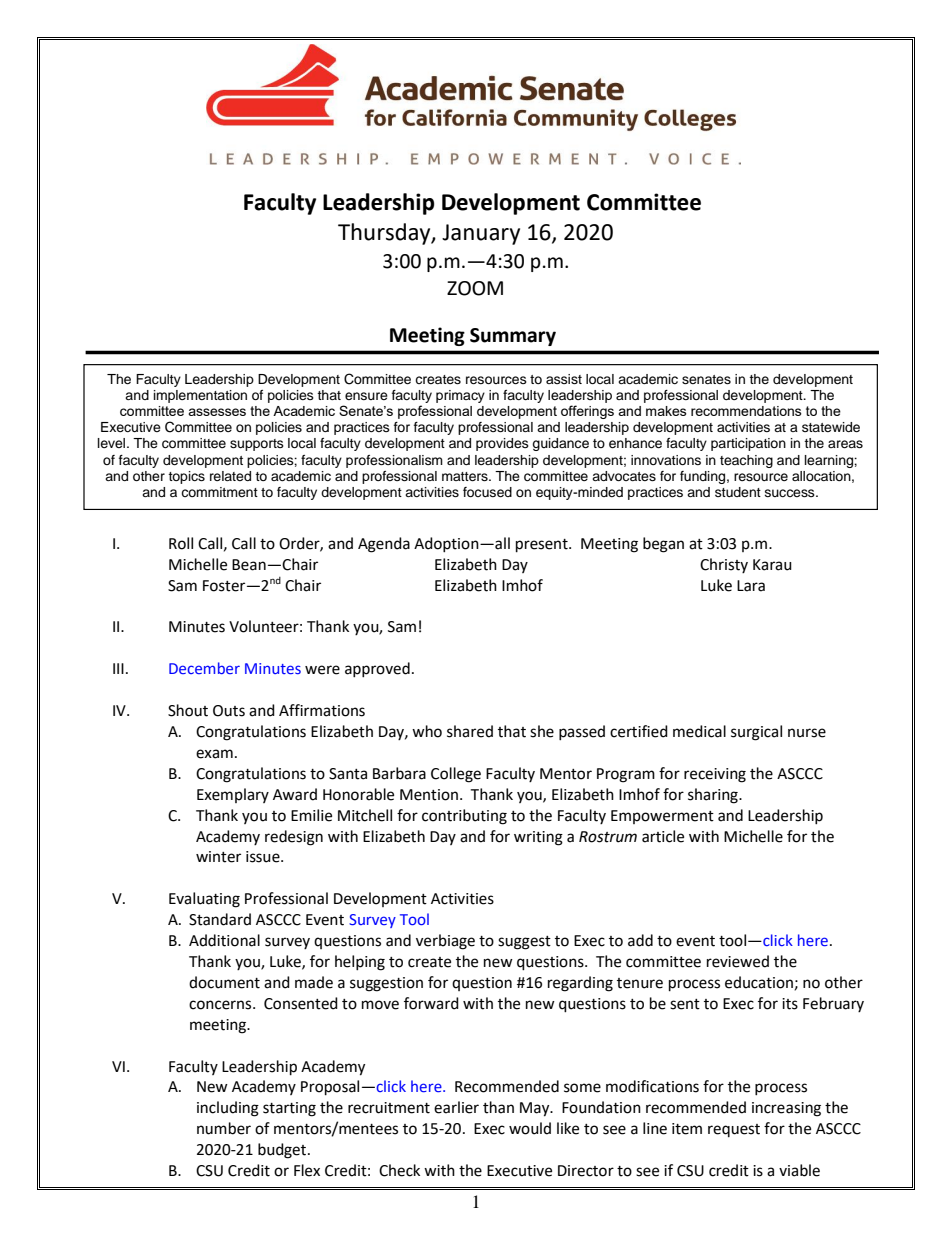 The image size is (952, 1233). What do you see at coordinates (475, 288) in the page?
I see `ZOOM` at bounding box center [475, 288].
